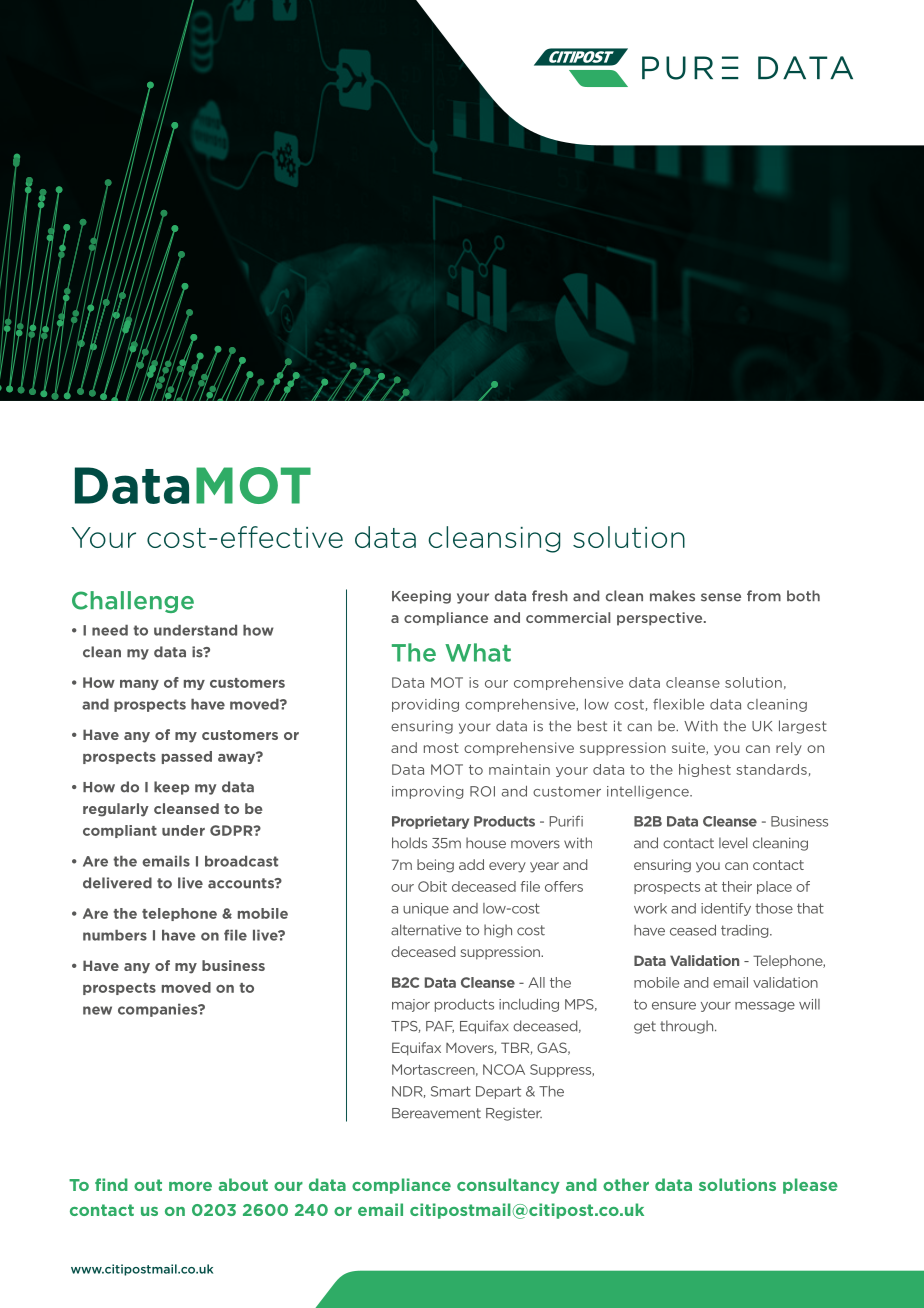 The width and height of the screenshot is (924, 1308). What do you see at coordinates (810, 1186) in the screenshot?
I see `please` at bounding box center [810, 1186].
